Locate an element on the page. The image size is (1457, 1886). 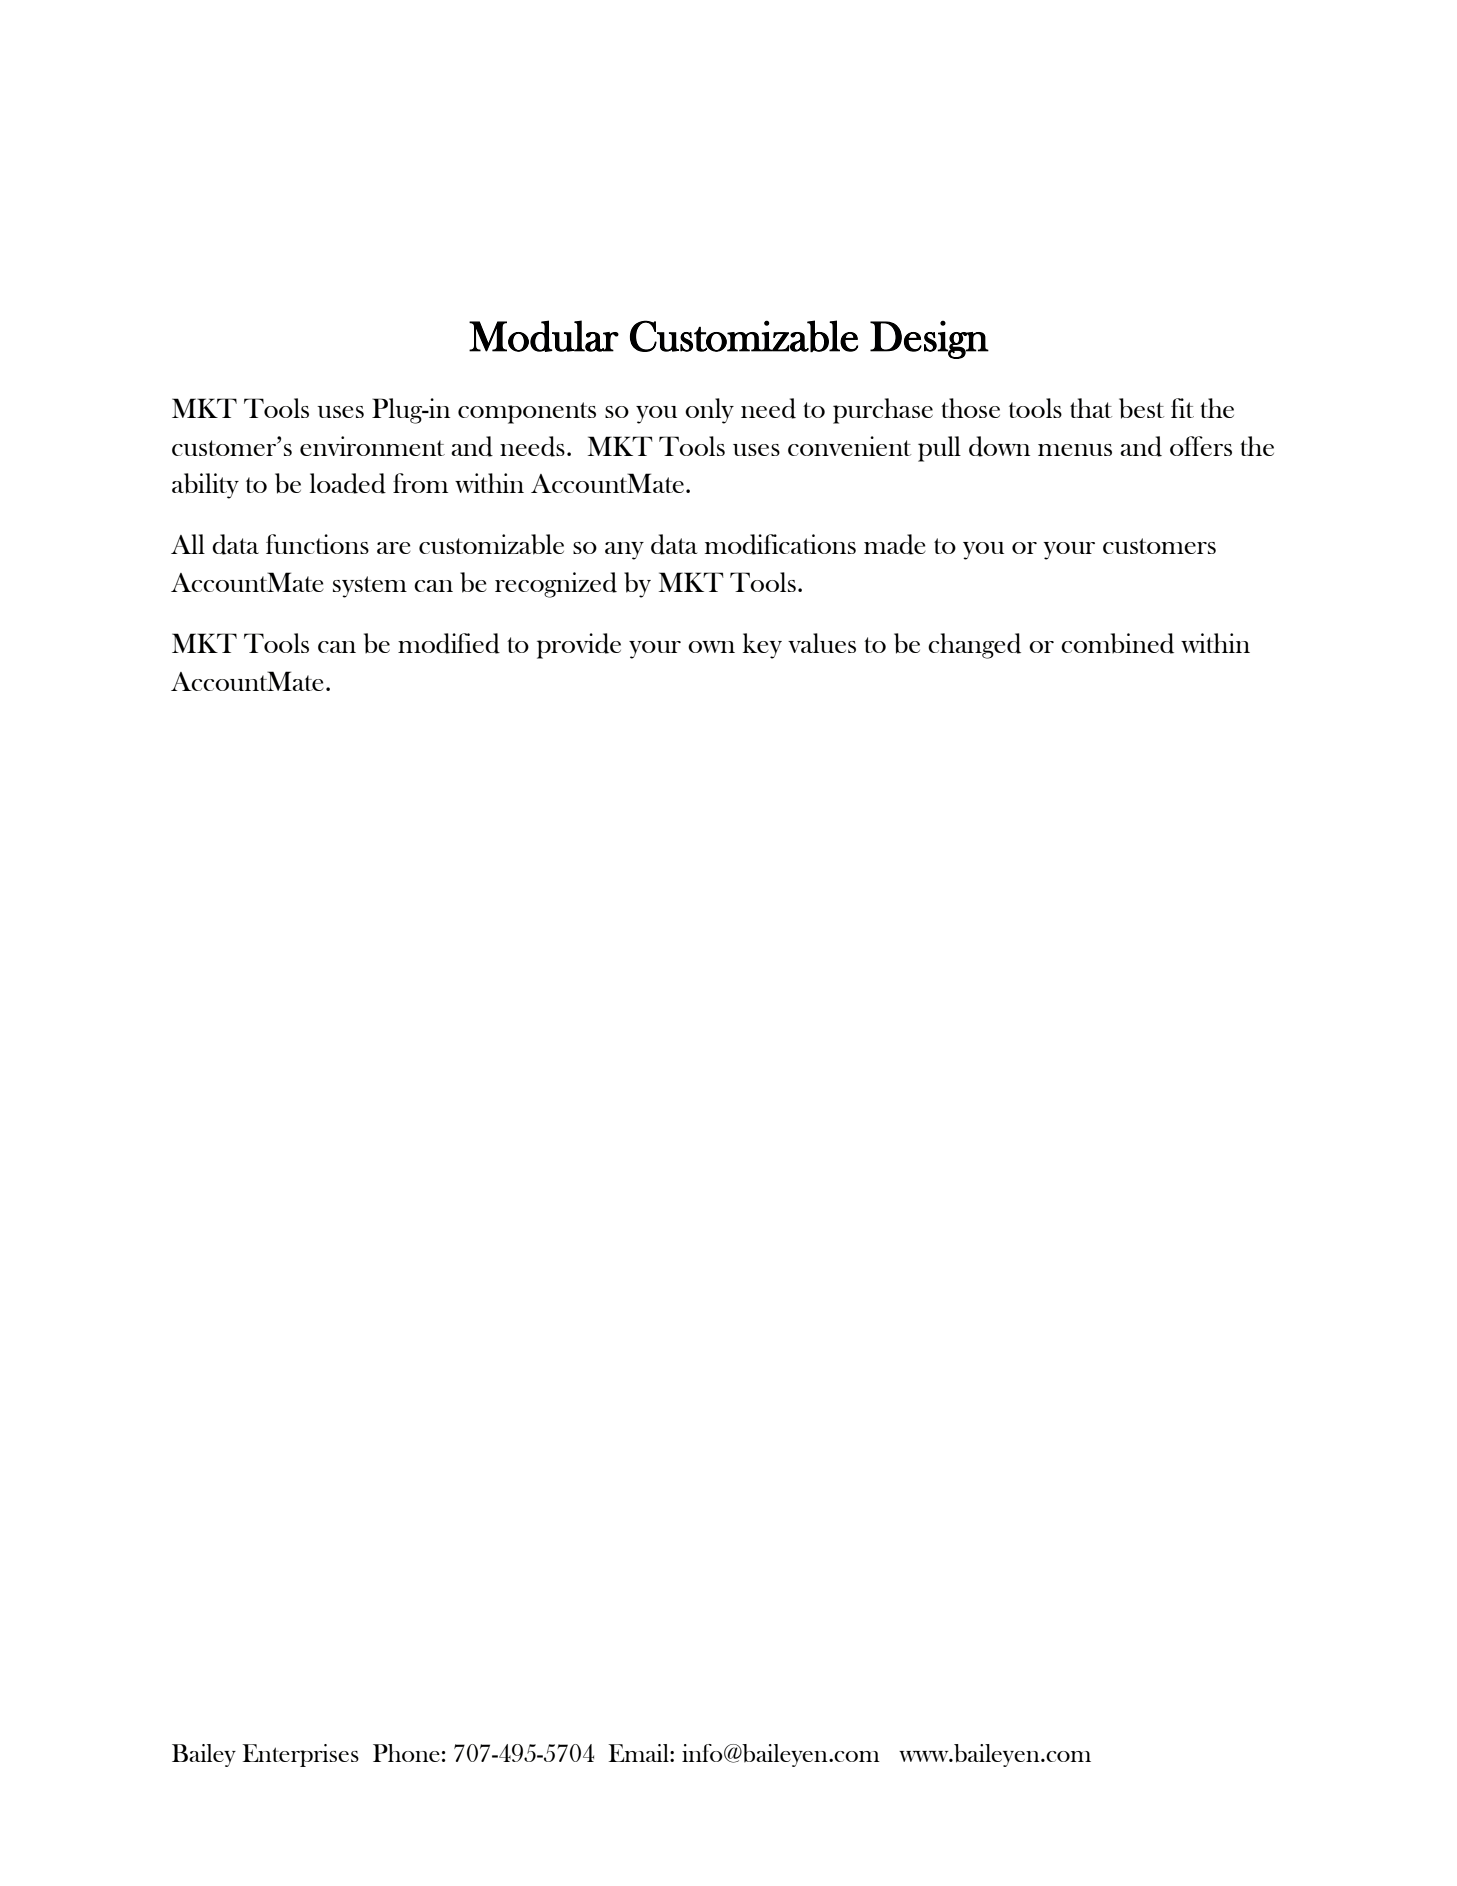
values is located at coordinates (822, 643).
